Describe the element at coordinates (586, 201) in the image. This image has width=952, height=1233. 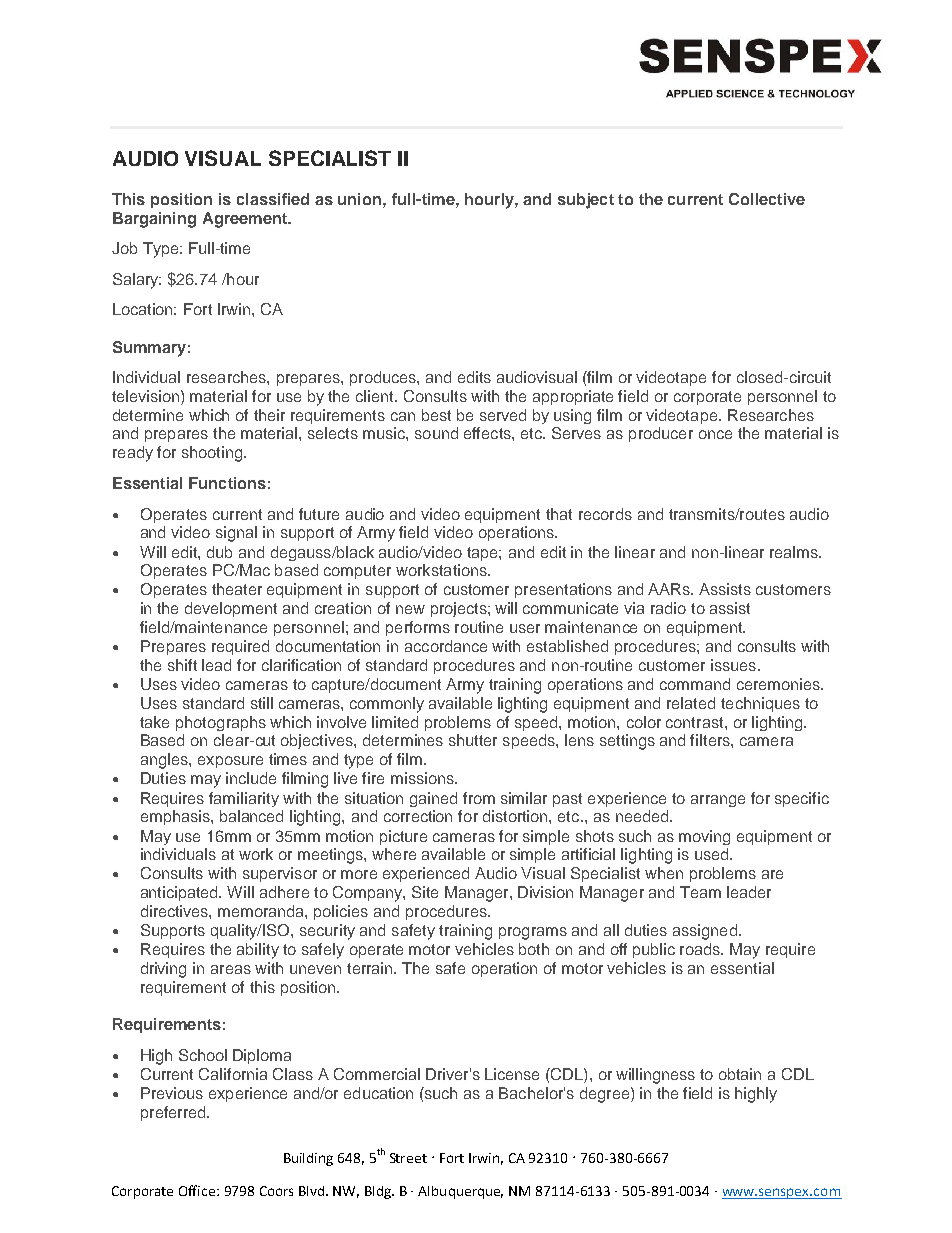
I see `subject` at that location.
